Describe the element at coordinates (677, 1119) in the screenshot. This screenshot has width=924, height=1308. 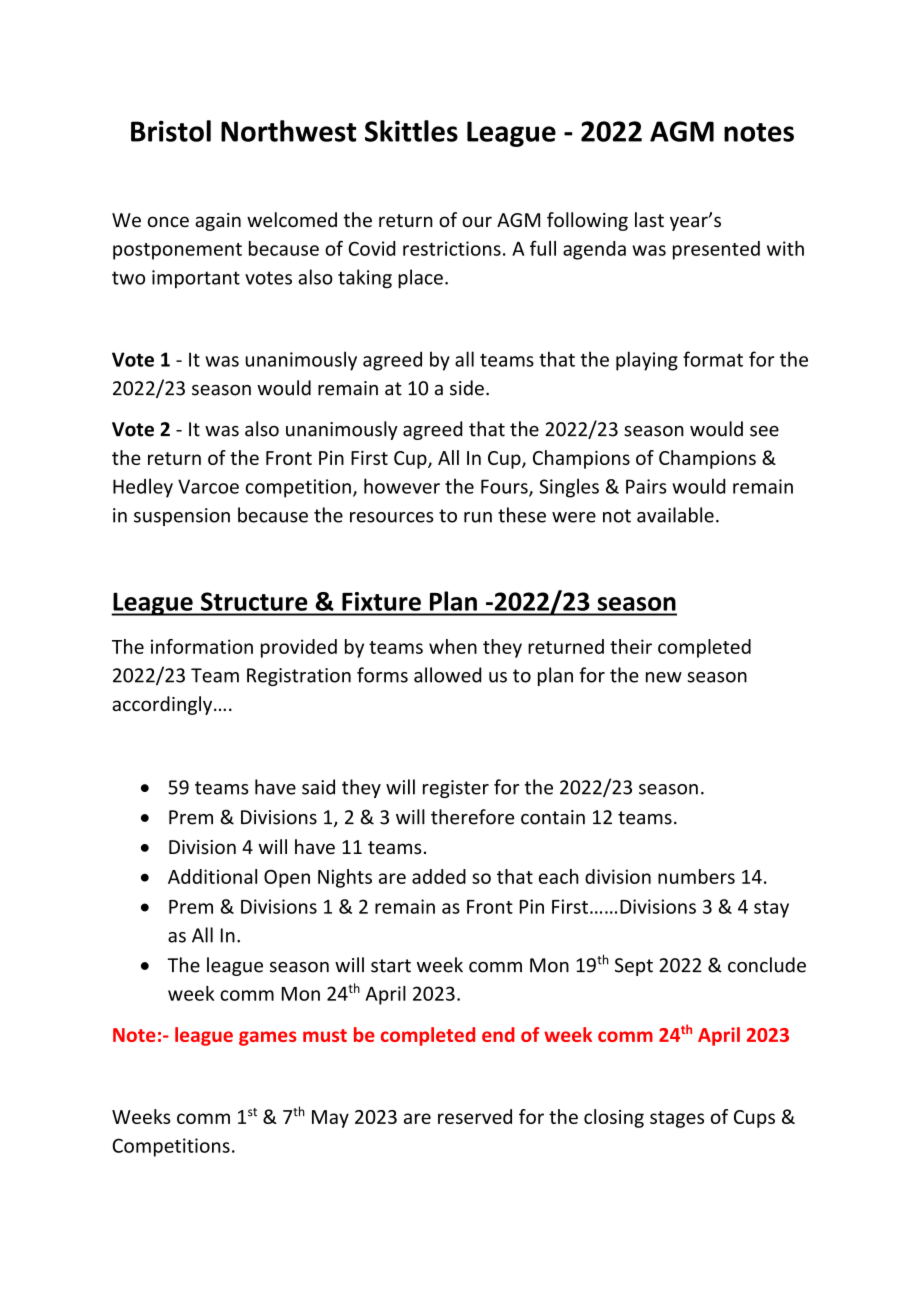
I see `stages` at that location.
